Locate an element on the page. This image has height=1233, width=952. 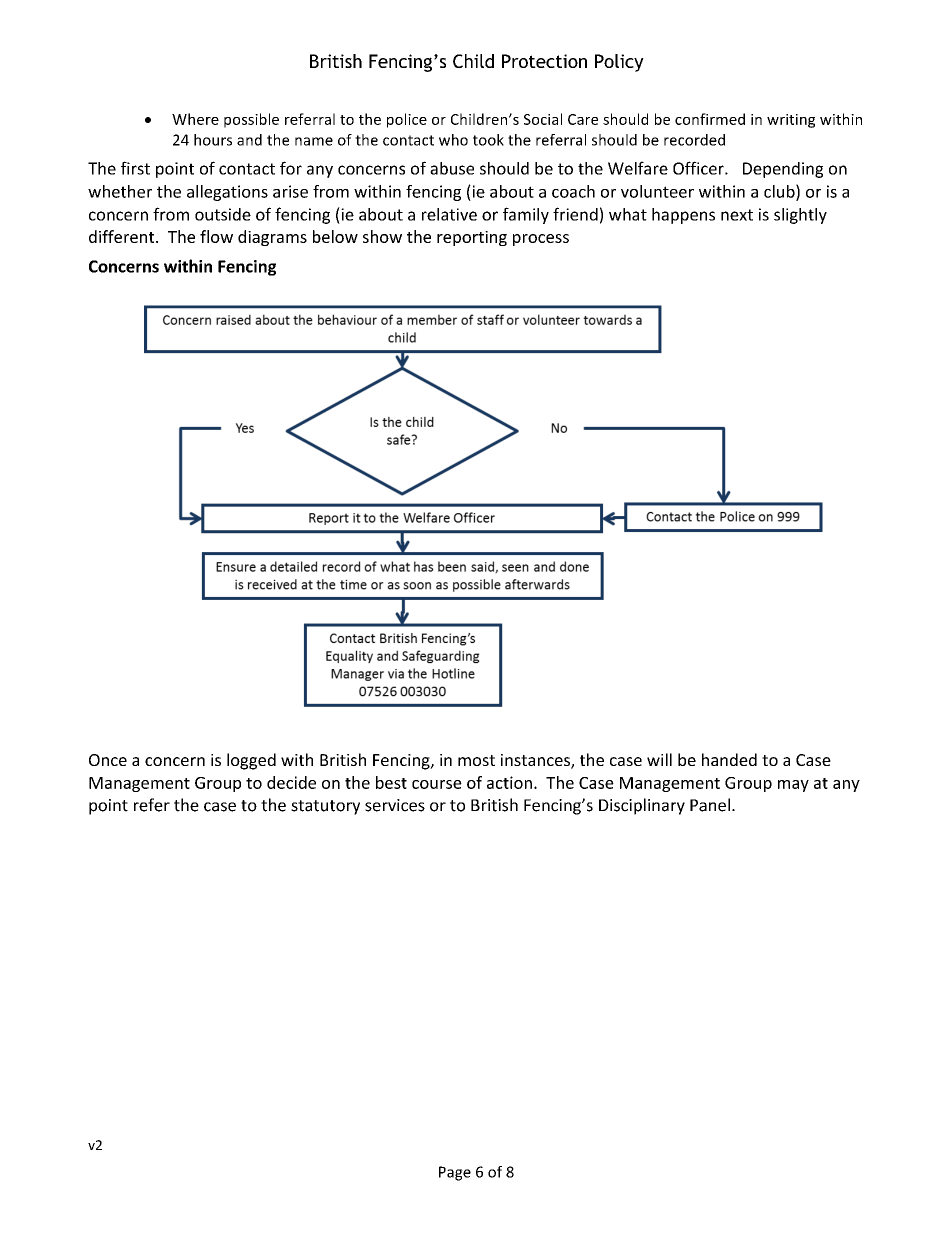
services is located at coordinates (395, 805).
